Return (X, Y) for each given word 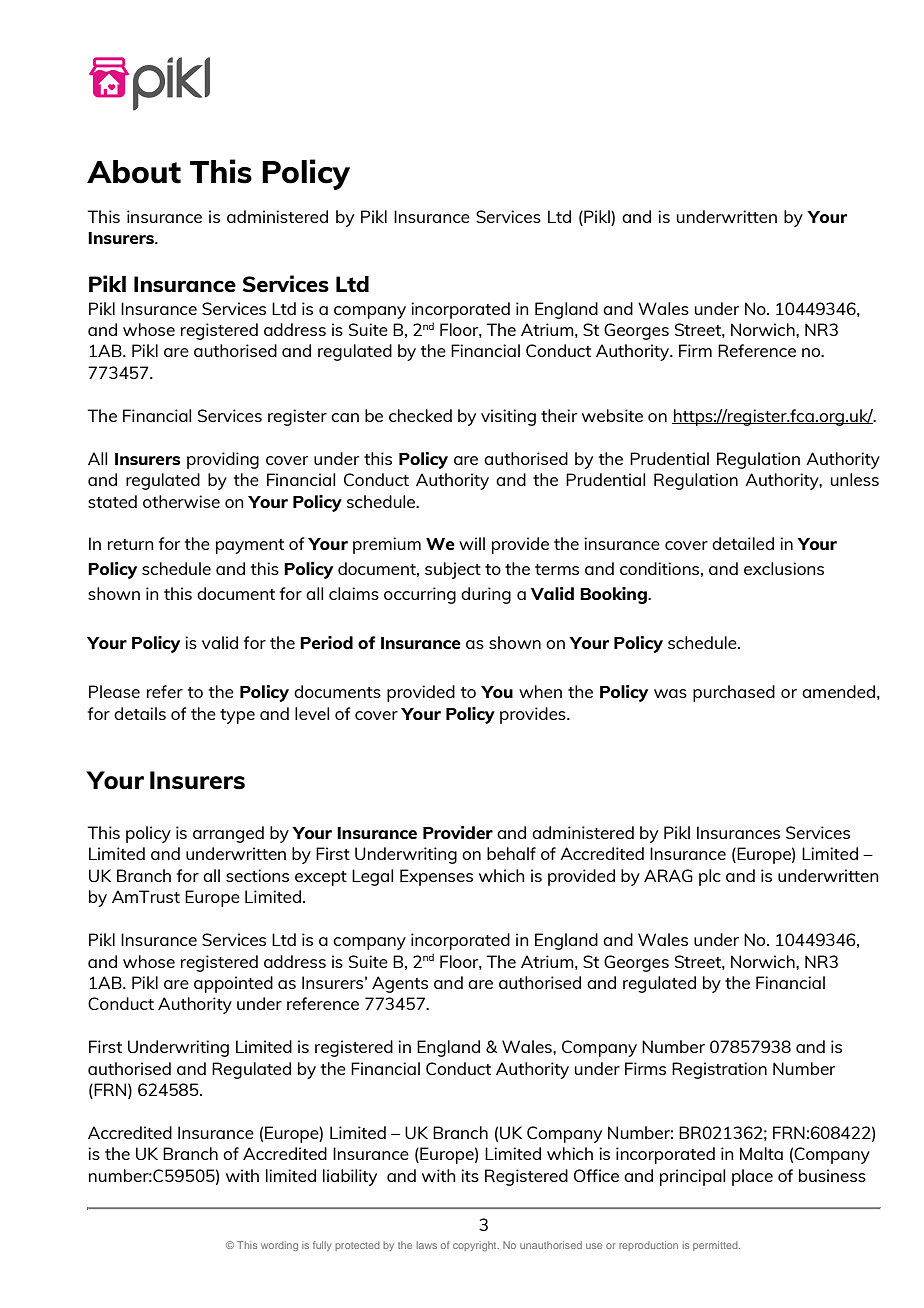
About (134, 172)
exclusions (784, 568)
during (486, 595)
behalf (511, 853)
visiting (508, 417)
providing (223, 460)
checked (420, 415)
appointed (233, 984)
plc (710, 877)
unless (855, 479)
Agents (400, 984)
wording (279, 1246)
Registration (719, 1070)
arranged (228, 834)
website (612, 415)
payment (250, 546)
